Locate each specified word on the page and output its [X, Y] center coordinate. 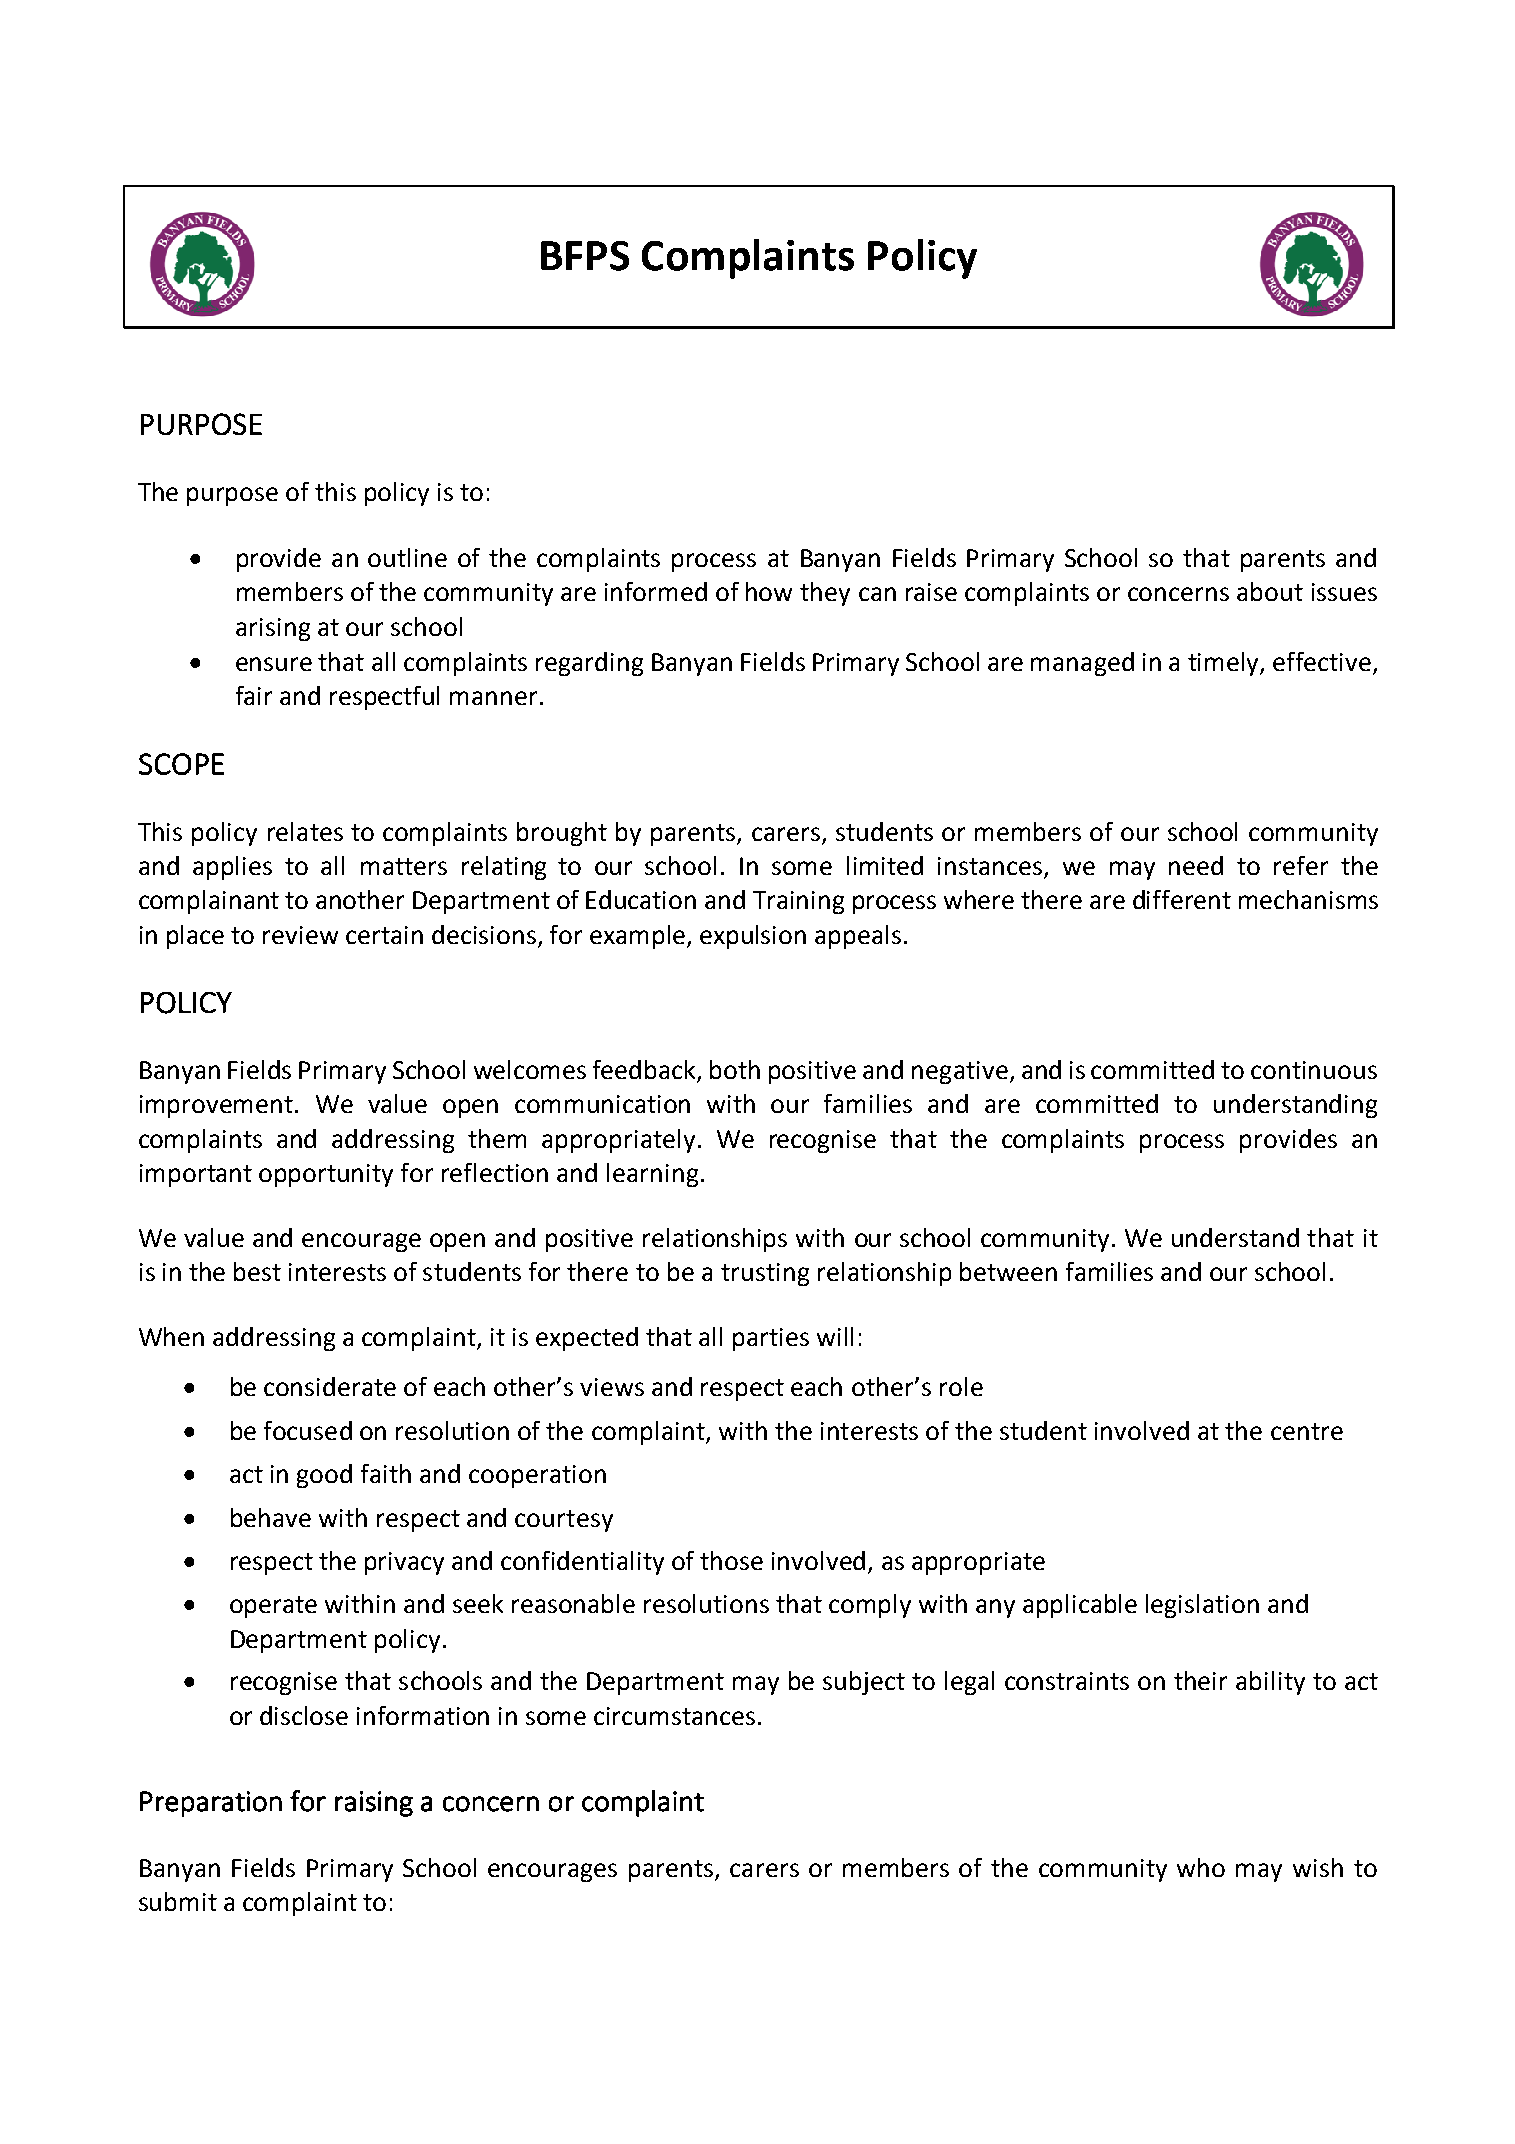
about [1270, 591]
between [1008, 1271]
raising [374, 1804]
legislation [1202, 1606]
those [731, 1560]
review [300, 935]
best [257, 1271]
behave [271, 1517]
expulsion [753, 937]
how [769, 591]
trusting [765, 1274]
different [1182, 899]
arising [273, 629]
